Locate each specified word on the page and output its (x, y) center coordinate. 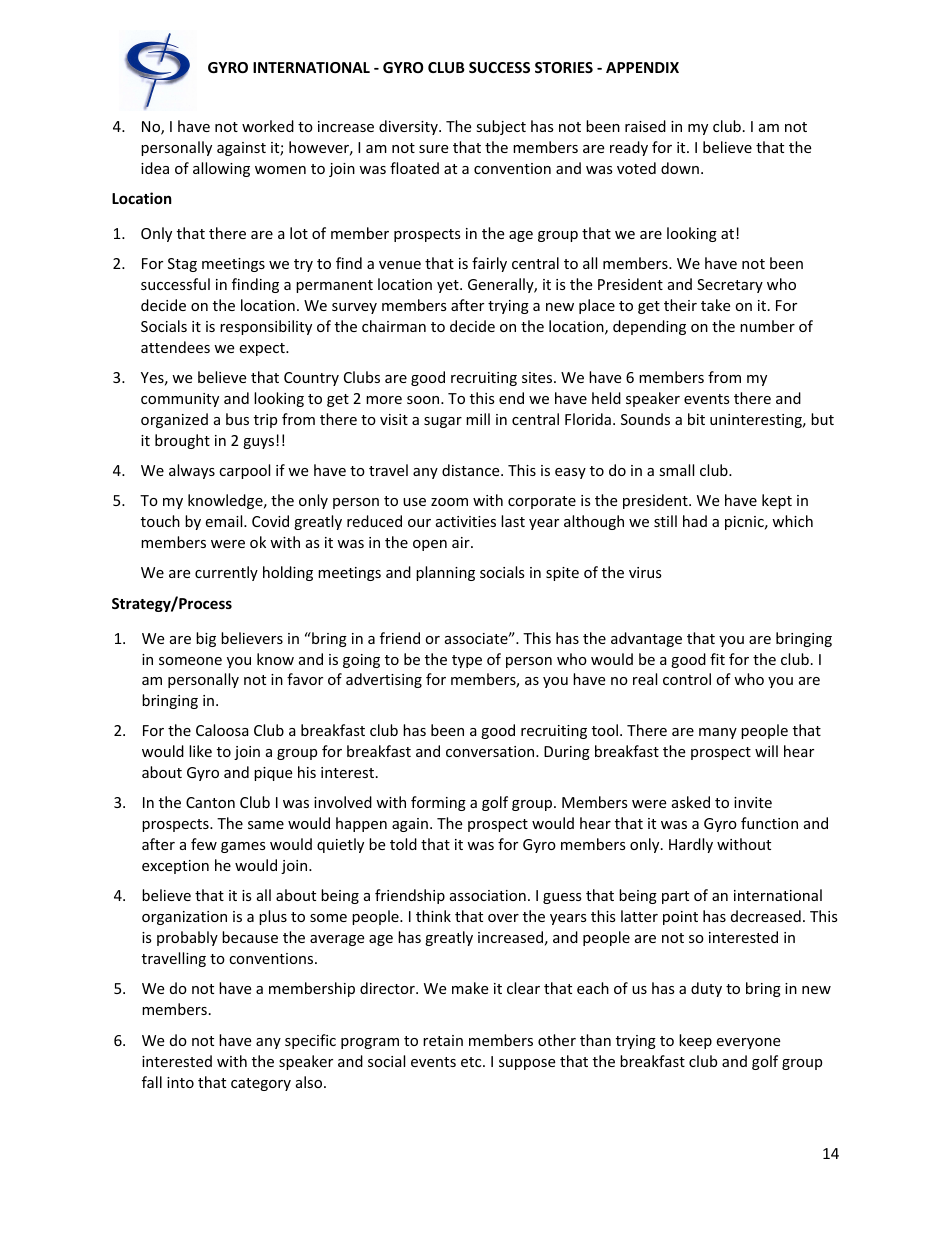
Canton (210, 802)
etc (472, 1062)
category (261, 1084)
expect (263, 349)
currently (226, 573)
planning (445, 573)
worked (268, 126)
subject (501, 127)
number (767, 326)
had (695, 521)
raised (645, 126)
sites (538, 377)
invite (753, 802)
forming (438, 803)
